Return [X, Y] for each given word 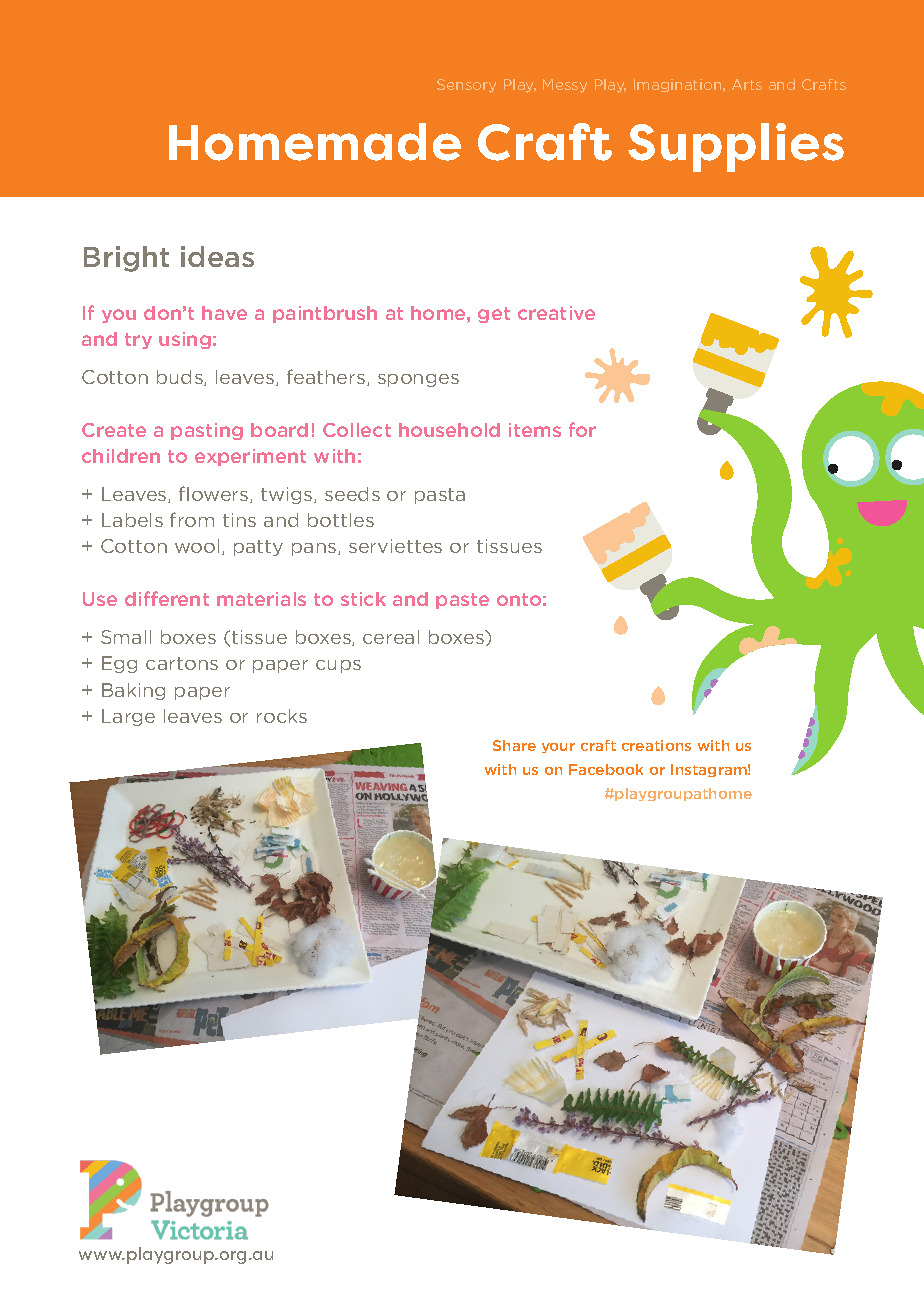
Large [128, 717]
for [582, 429]
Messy [565, 86]
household [449, 430]
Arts [747, 84]
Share [514, 745]
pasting [207, 431]
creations [656, 745]
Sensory [466, 86]
